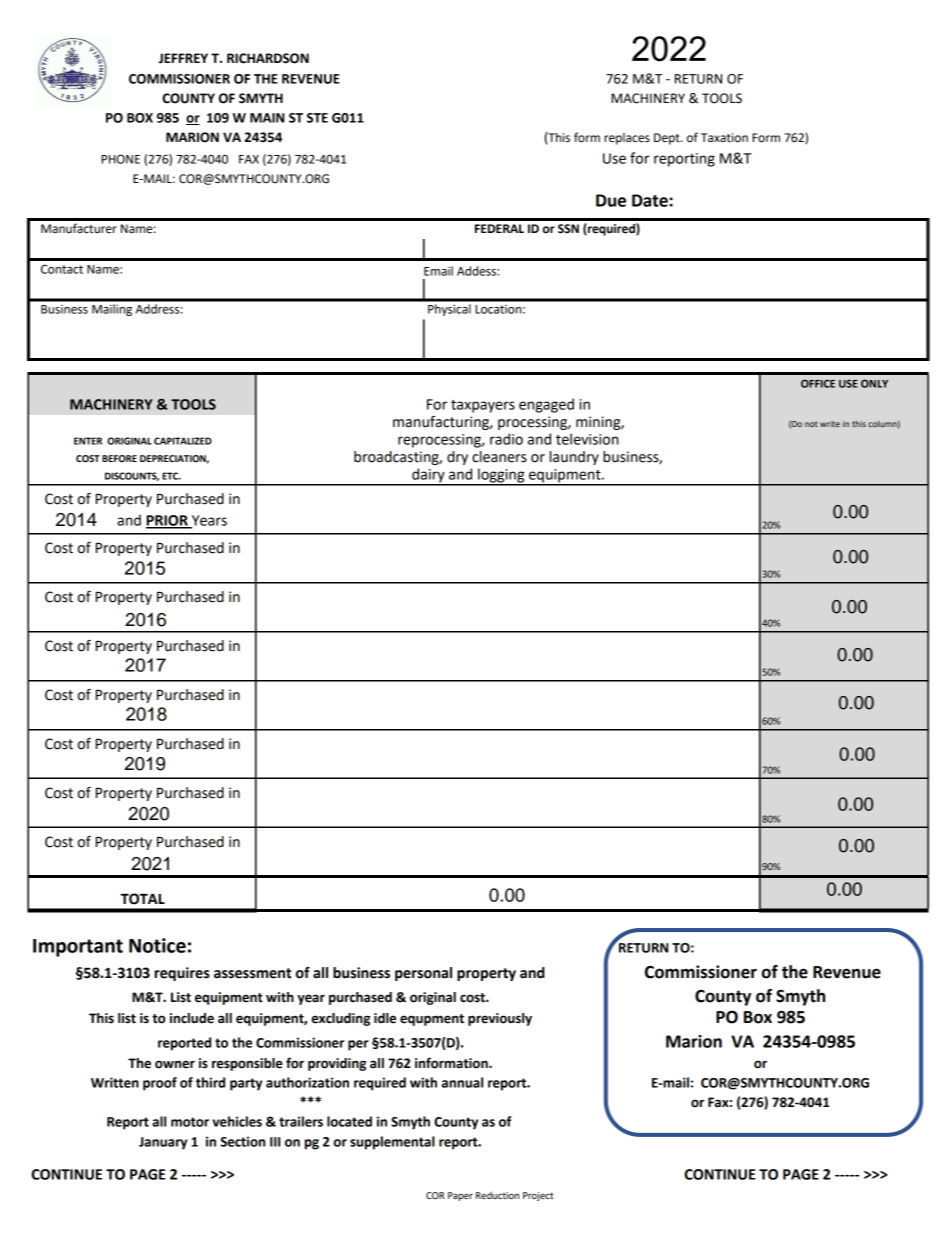 The height and width of the screenshot is (1233, 952). What do you see at coordinates (460, 1196) in the screenshot?
I see `Paper` at bounding box center [460, 1196].
